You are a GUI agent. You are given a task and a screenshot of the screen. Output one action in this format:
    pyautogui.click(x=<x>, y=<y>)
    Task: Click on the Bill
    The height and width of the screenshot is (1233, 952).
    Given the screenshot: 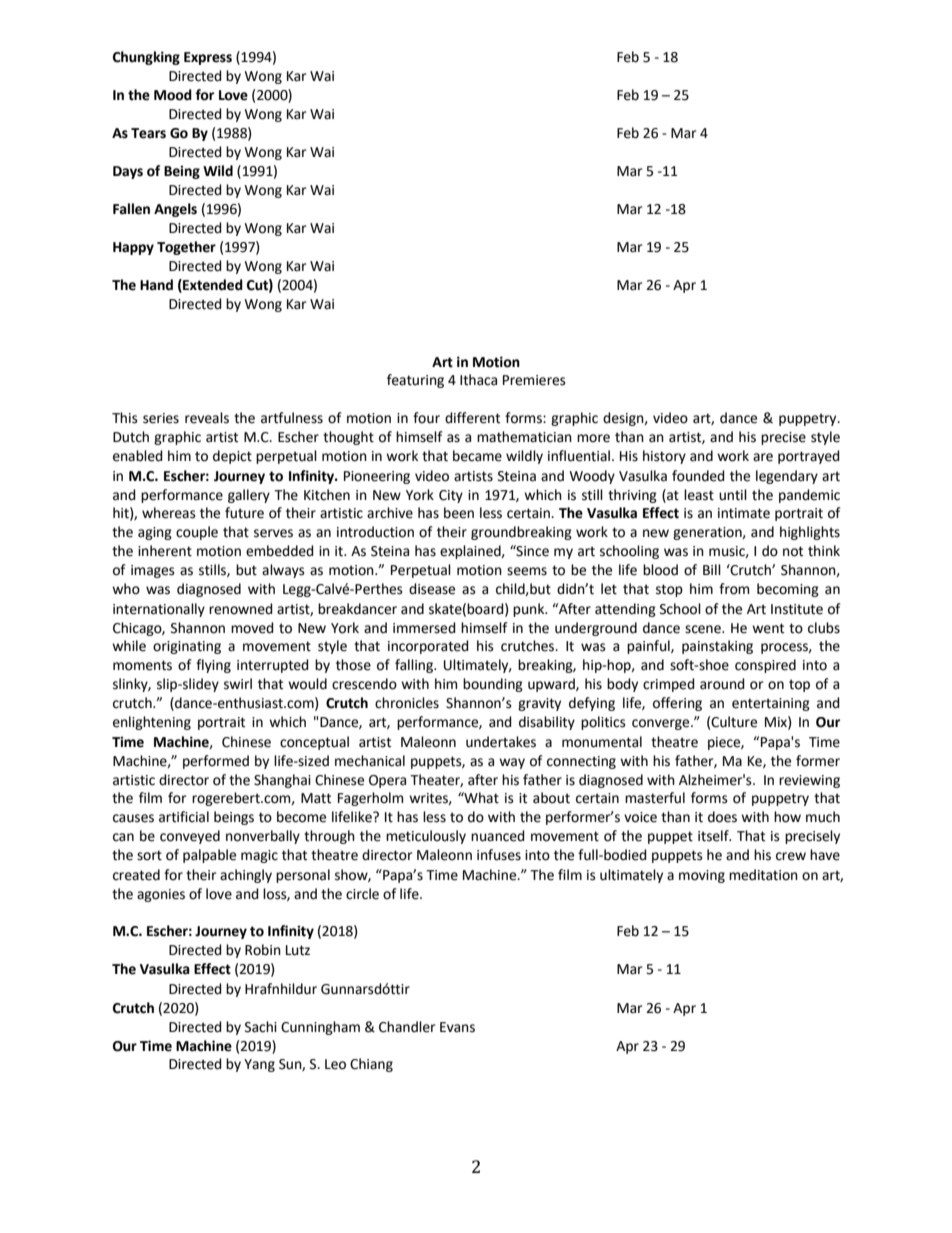 What is the action you would take?
    pyautogui.click(x=712, y=569)
